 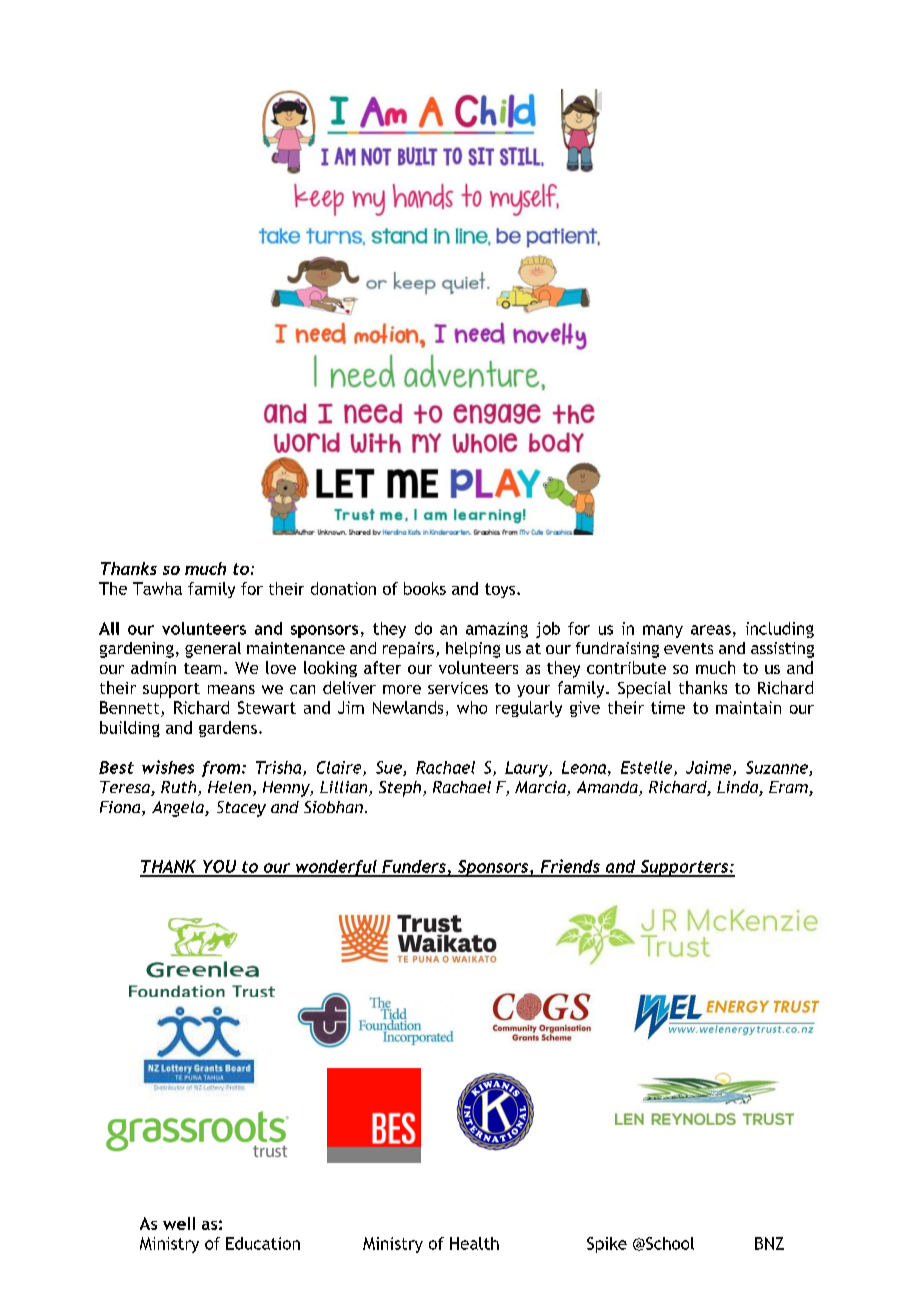 I want to click on Education, so click(x=263, y=1243).
